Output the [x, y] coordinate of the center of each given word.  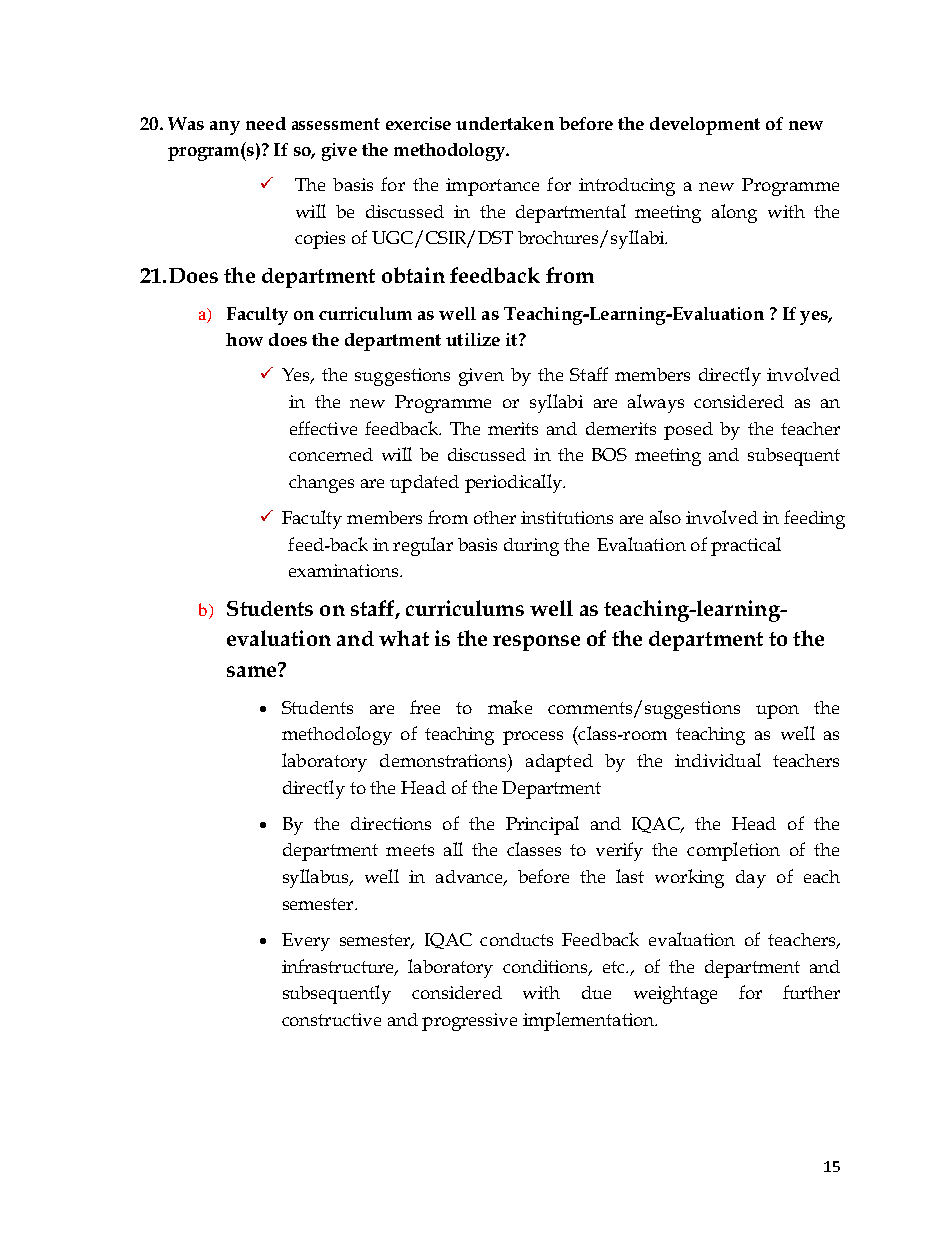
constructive [331, 1019]
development [705, 126]
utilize [473, 339]
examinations [345, 570]
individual [718, 760]
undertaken [505, 123]
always [656, 403]
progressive [469, 1022]
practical [746, 546]
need [266, 123]
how [244, 339]
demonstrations [444, 760]
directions [391, 823]
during [531, 547]
